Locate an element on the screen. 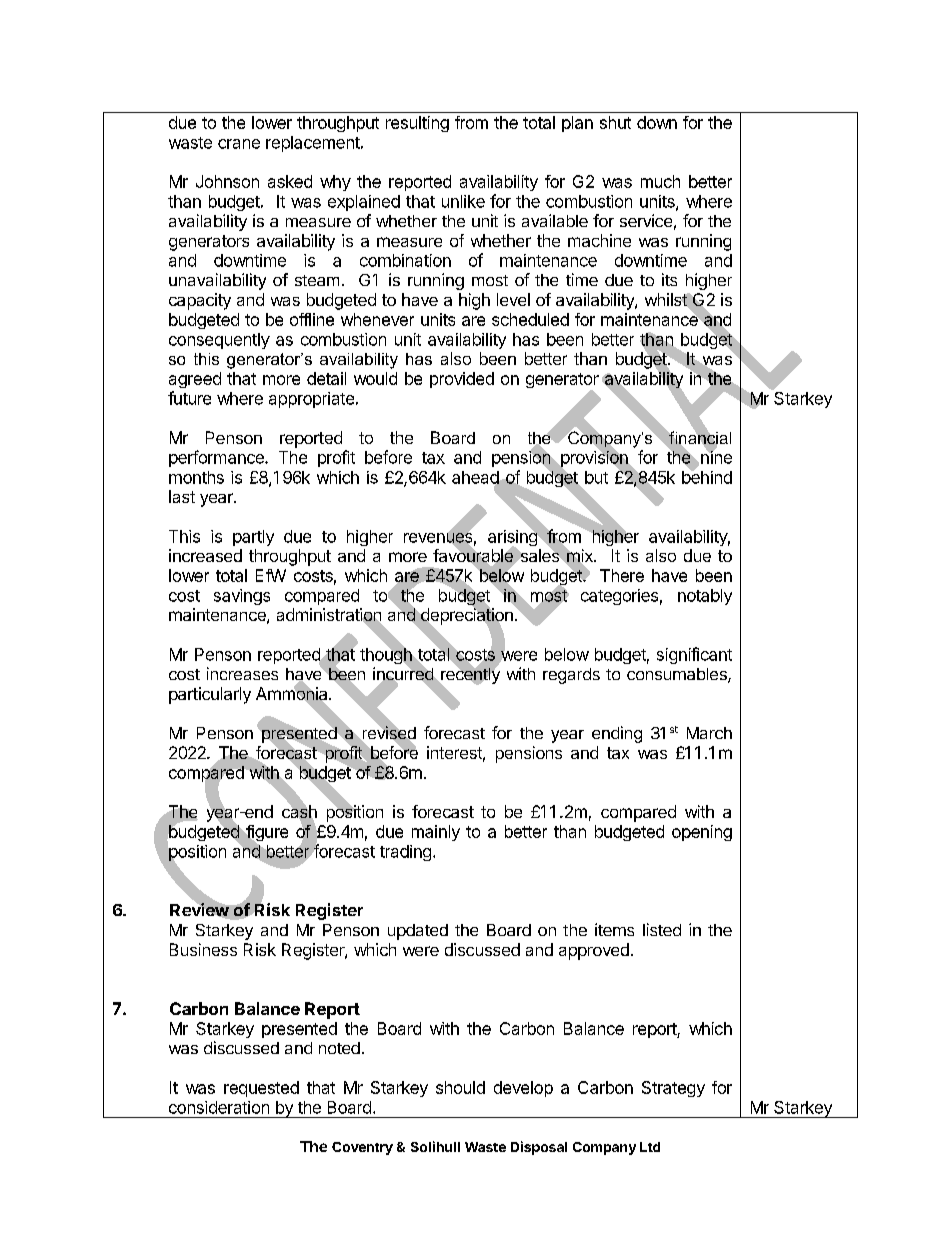 This screenshot has width=952, height=1233. should is located at coordinates (460, 1087).
